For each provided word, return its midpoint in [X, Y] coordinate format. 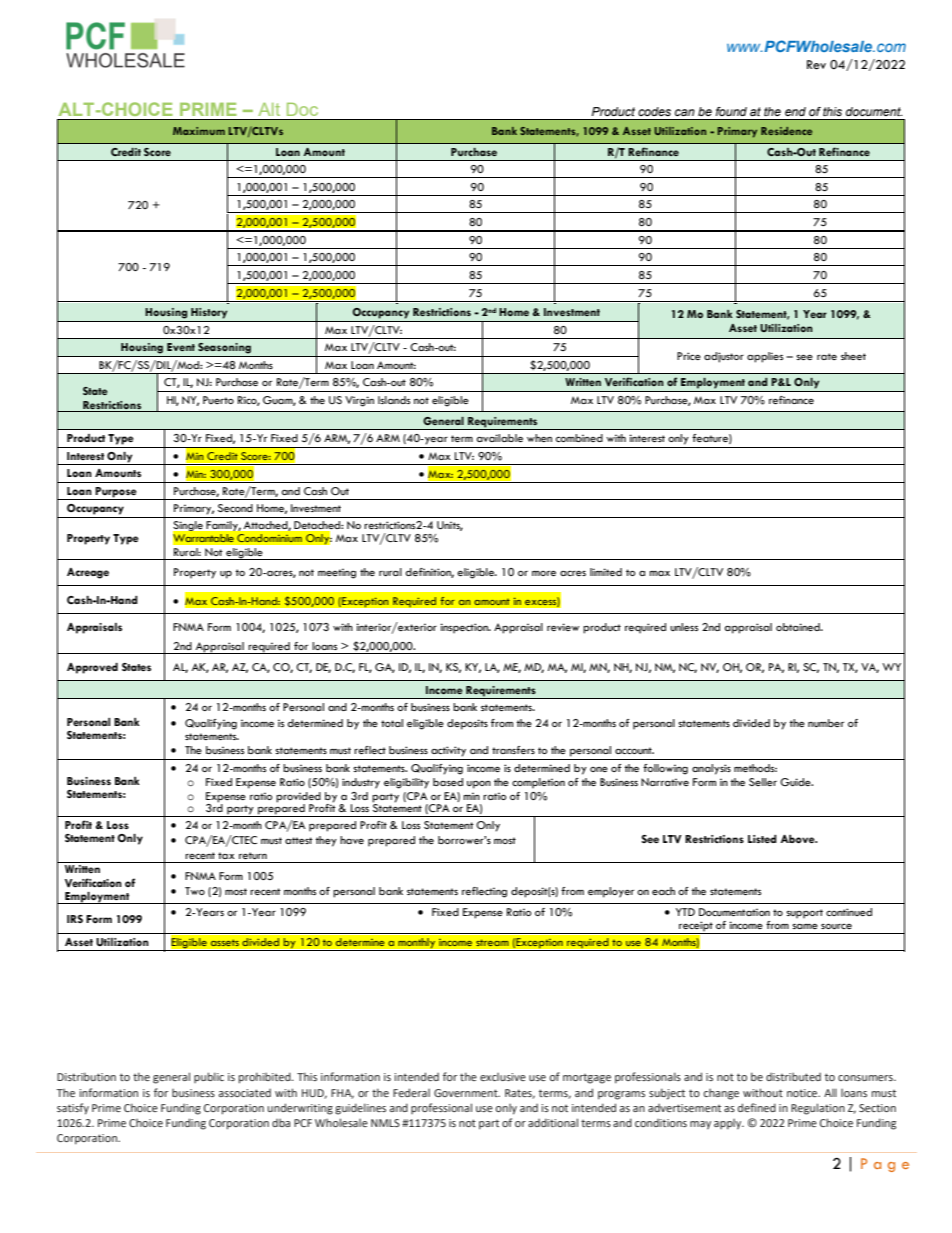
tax [226, 855]
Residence [786, 131]
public [209, 1077]
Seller [763, 782]
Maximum [199, 131]
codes [654, 111]
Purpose [116, 493]
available [500, 438]
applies [765, 357]
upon [479, 785]
